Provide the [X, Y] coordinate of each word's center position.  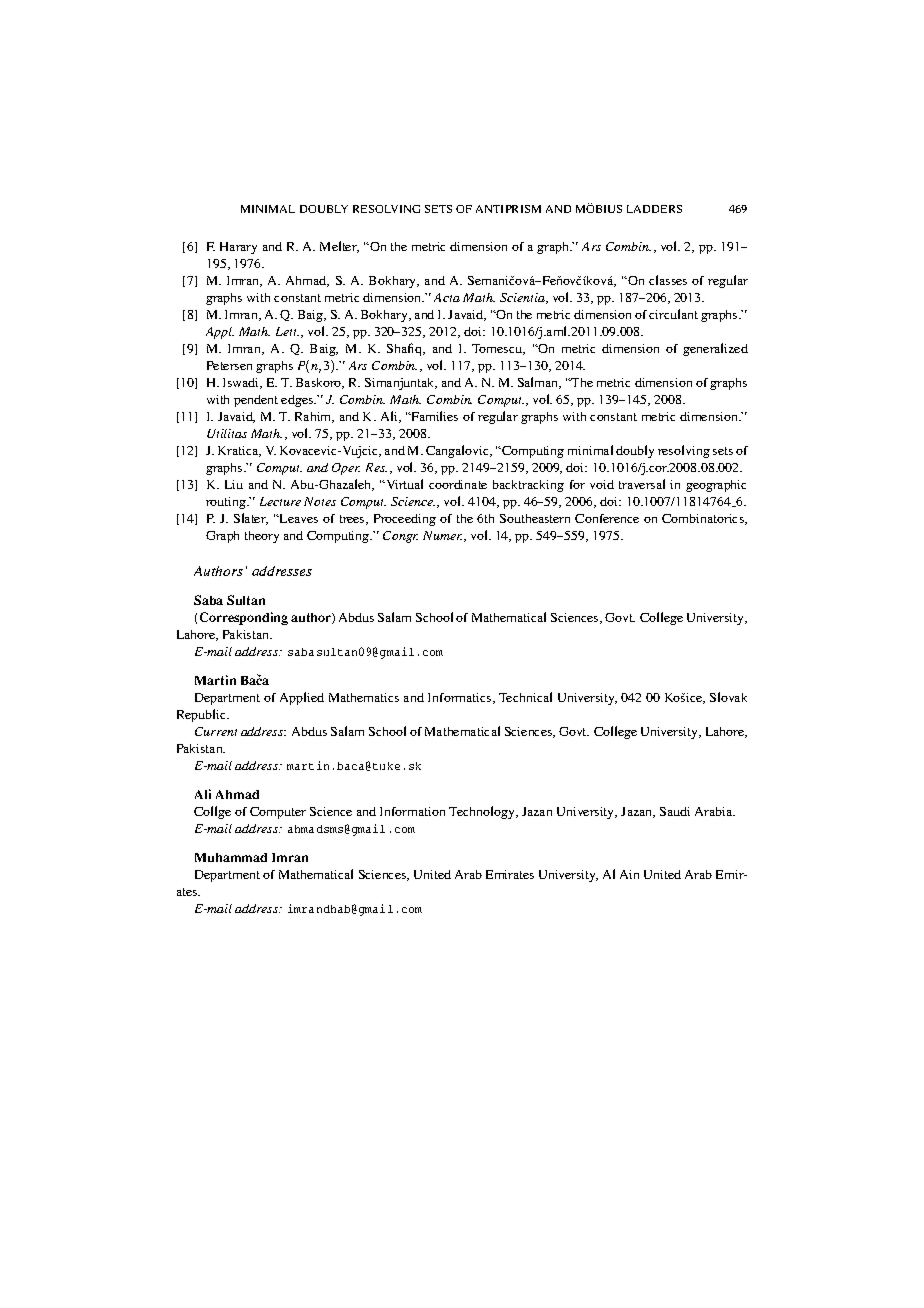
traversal [642, 484]
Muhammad [231, 857]
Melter [339, 247]
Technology [483, 812]
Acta [447, 297]
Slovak [728, 697]
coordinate [458, 484]
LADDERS [654, 209]
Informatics [461, 698]
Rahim [314, 417]
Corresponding [244, 618]
